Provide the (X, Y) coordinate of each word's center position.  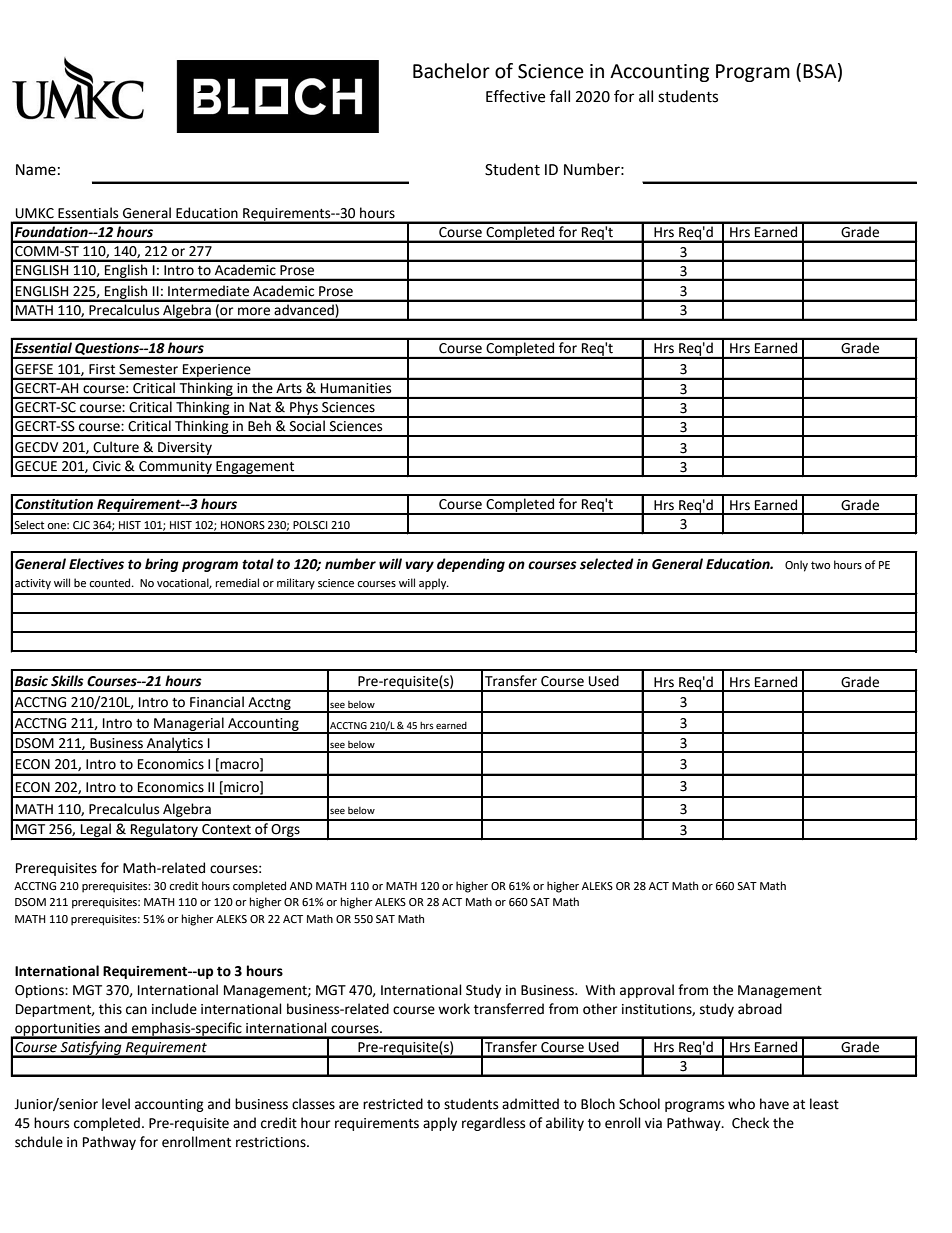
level (116, 1104)
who (741, 1104)
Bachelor (451, 71)
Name (36, 170)
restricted (393, 1104)
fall (560, 96)
